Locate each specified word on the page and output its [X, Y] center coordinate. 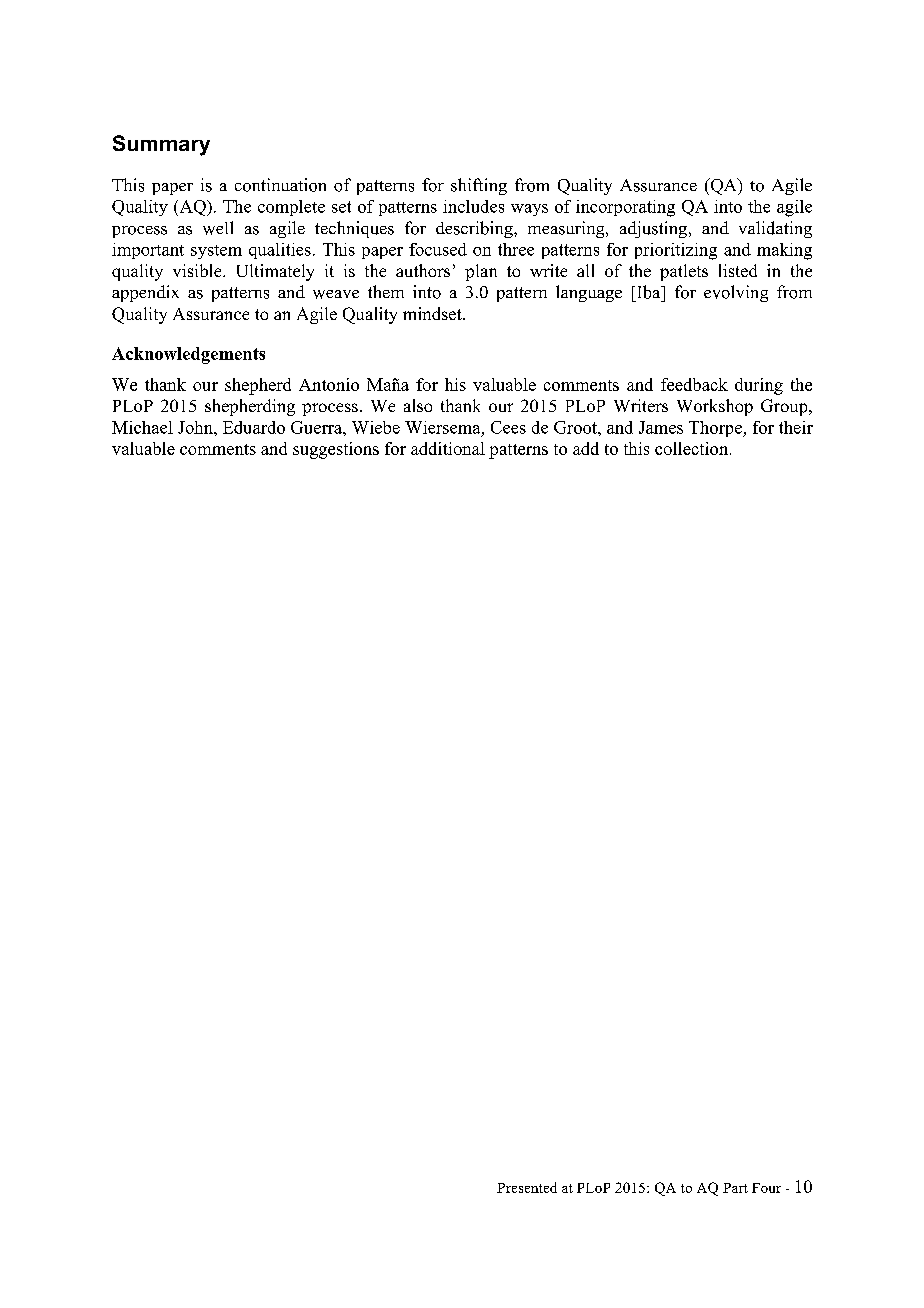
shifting [479, 186]
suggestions [336, 450]
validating [775, 229]
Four [766, 1188]
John [196, 427]
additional [448, 448]
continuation [280, 185]
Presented [527, 1187]
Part [735, 1188]
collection [693, 448]
